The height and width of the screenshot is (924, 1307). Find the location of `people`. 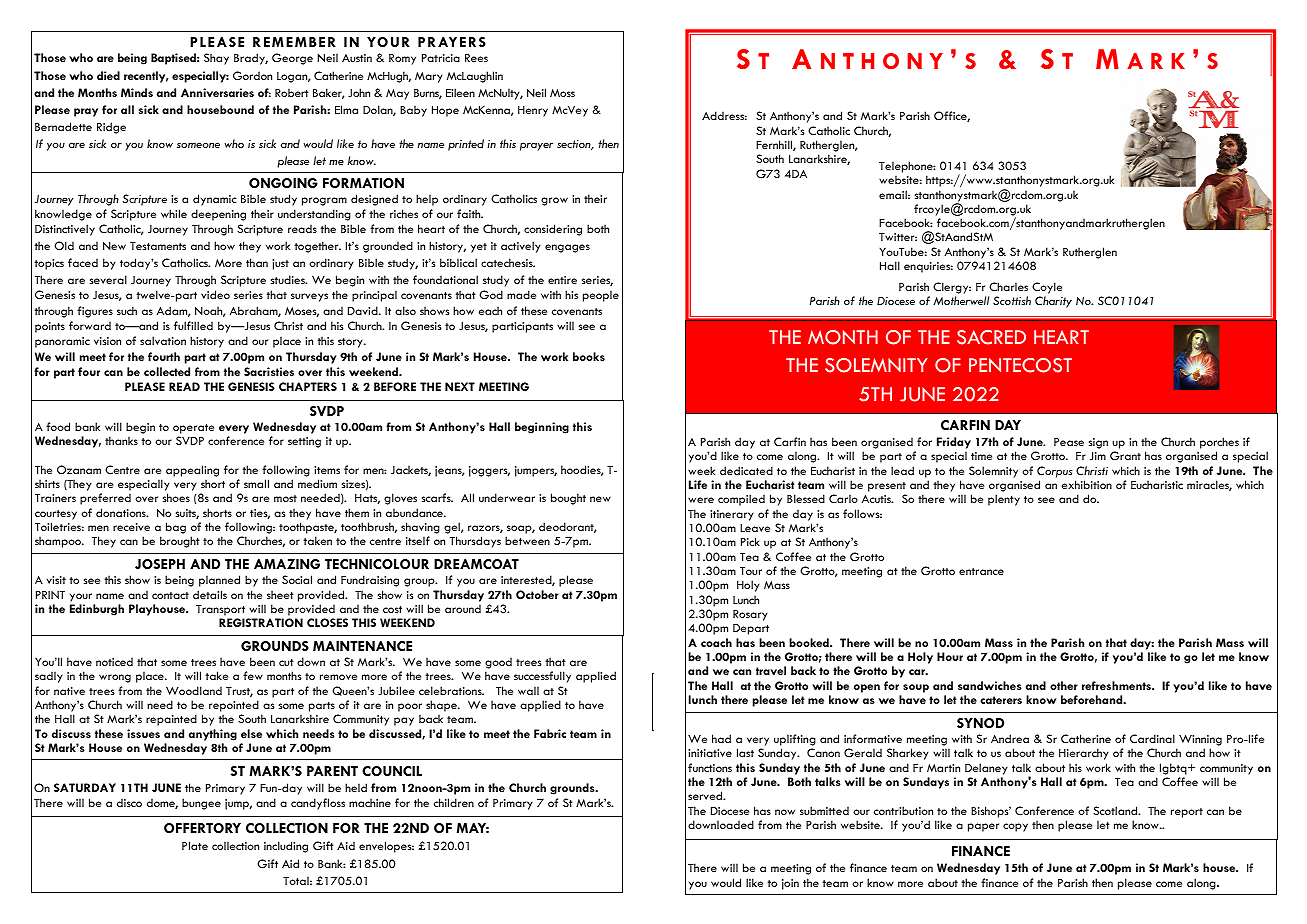

people is located at coordinates (601, 296).
